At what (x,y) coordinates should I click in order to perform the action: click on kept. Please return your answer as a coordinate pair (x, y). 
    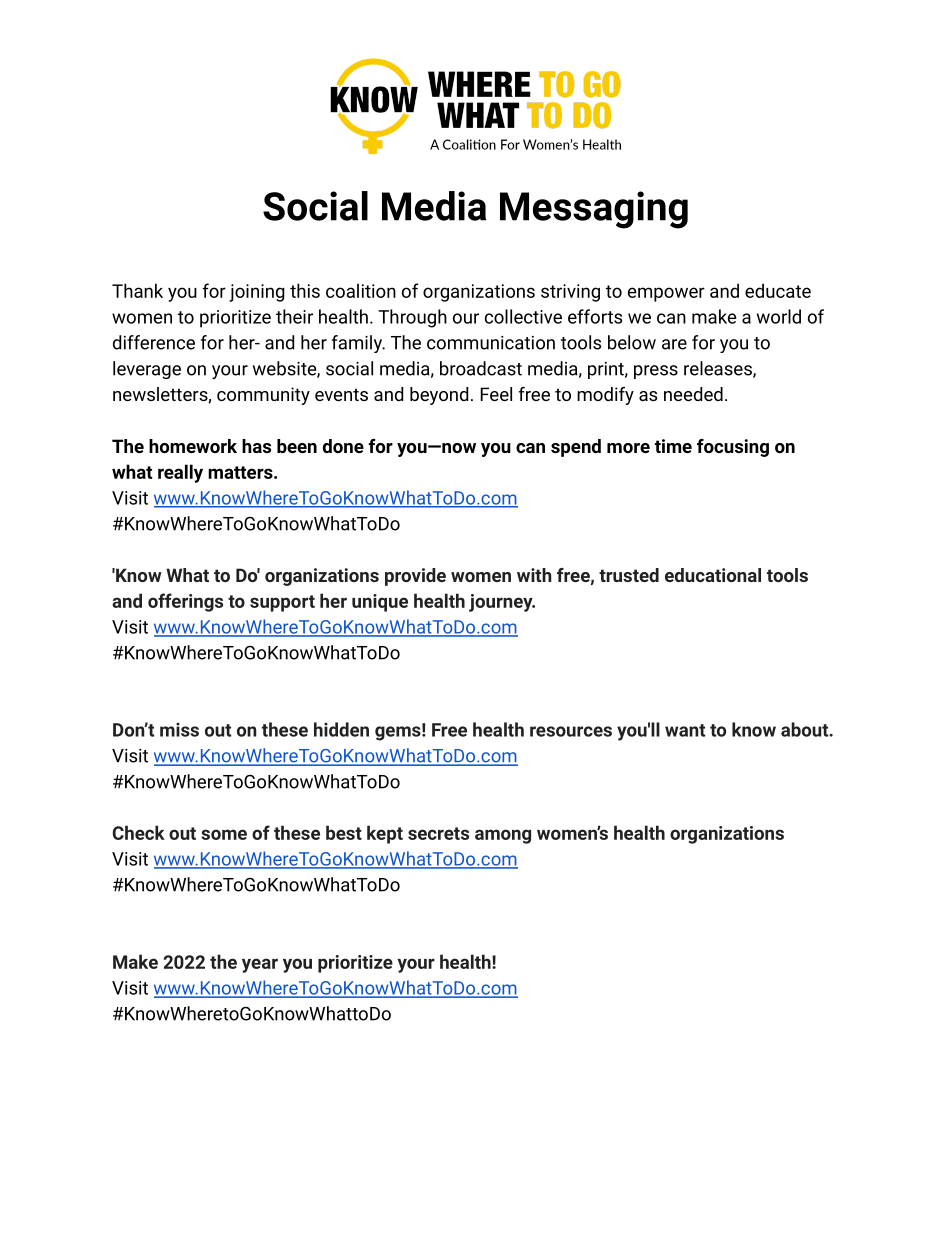
    Looking at the image, I should click on (385, 834).
